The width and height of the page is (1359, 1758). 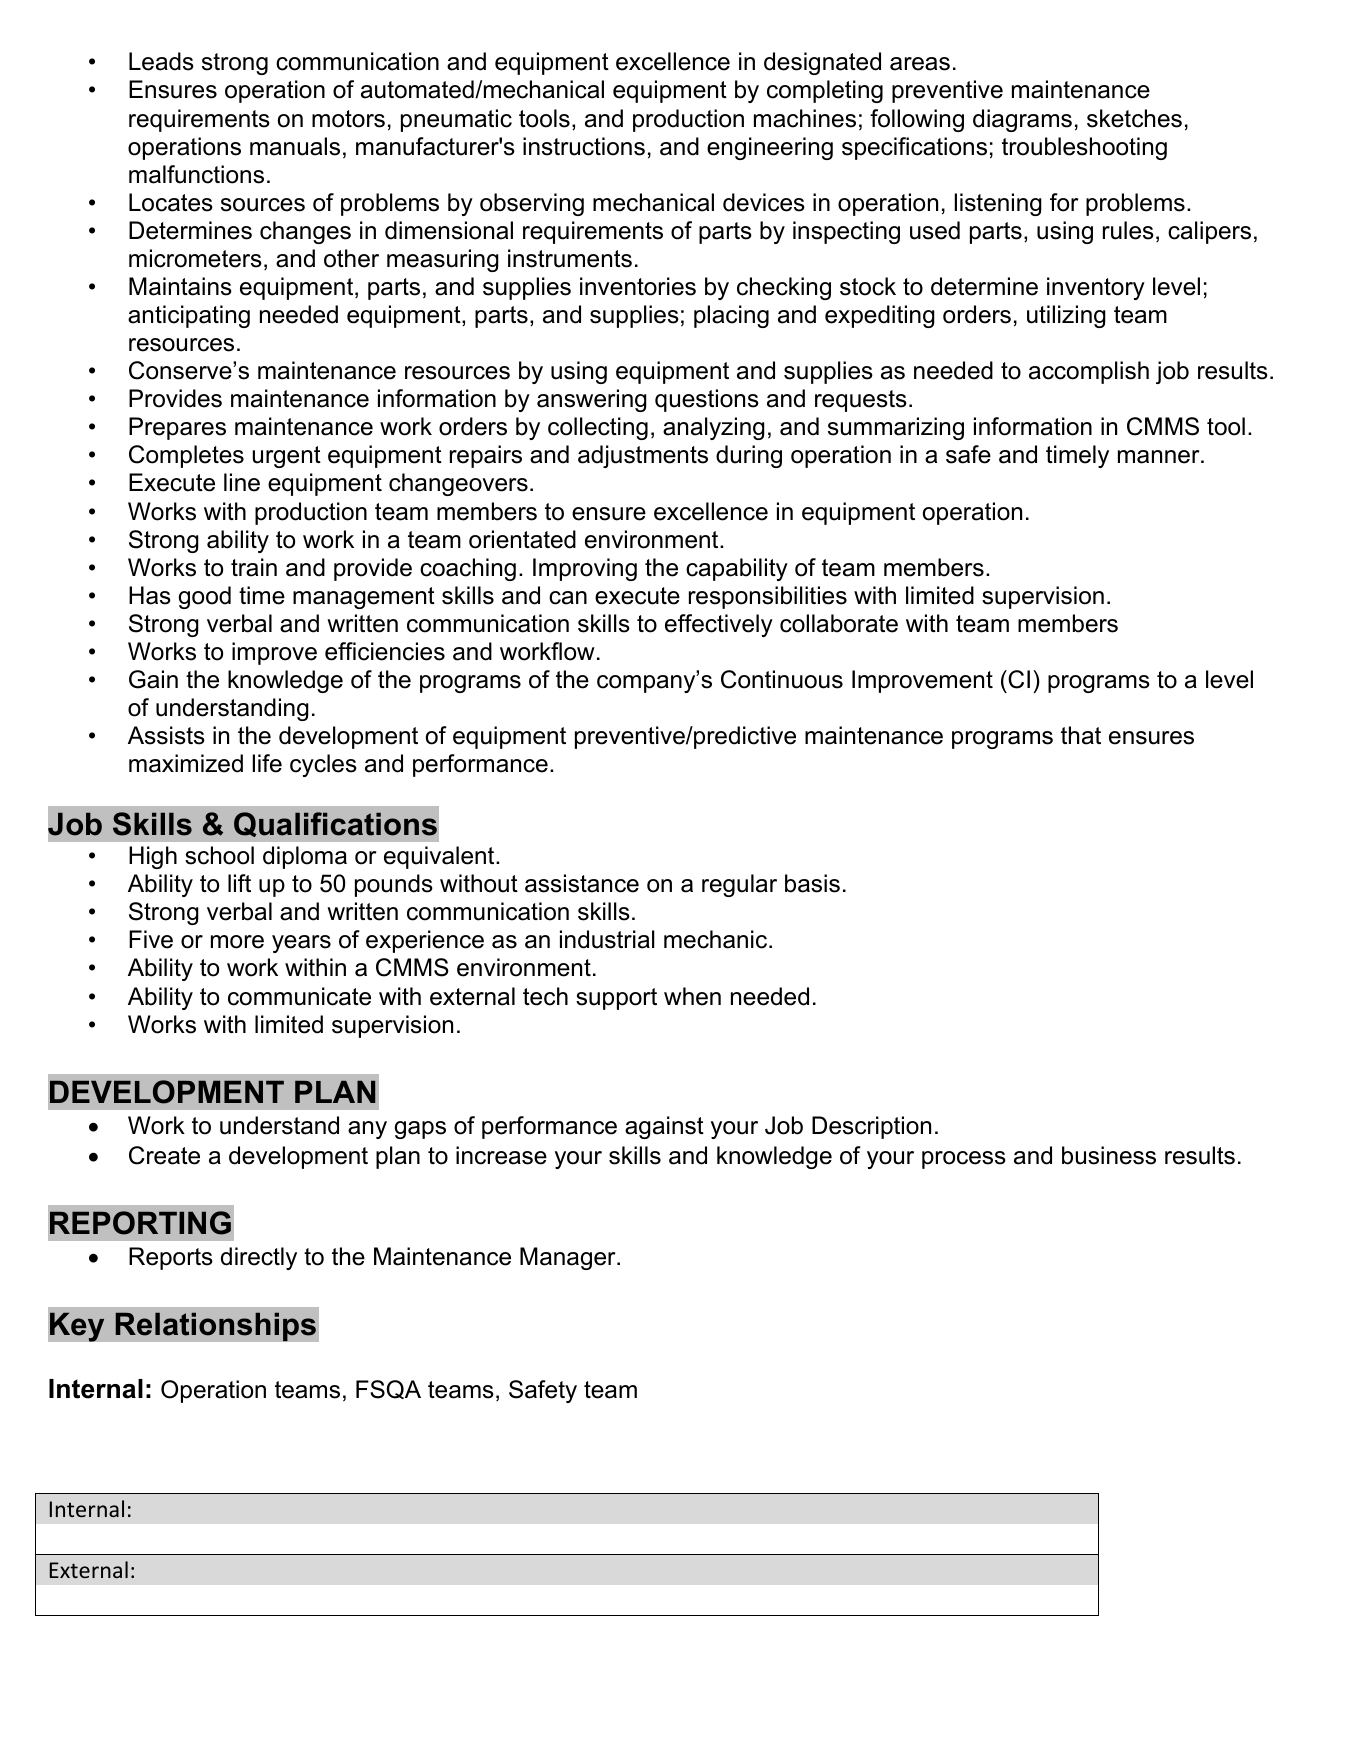 What do you see at coordinates (242, 482) in the page?
I see `line` at bounding box center [242, 482].
